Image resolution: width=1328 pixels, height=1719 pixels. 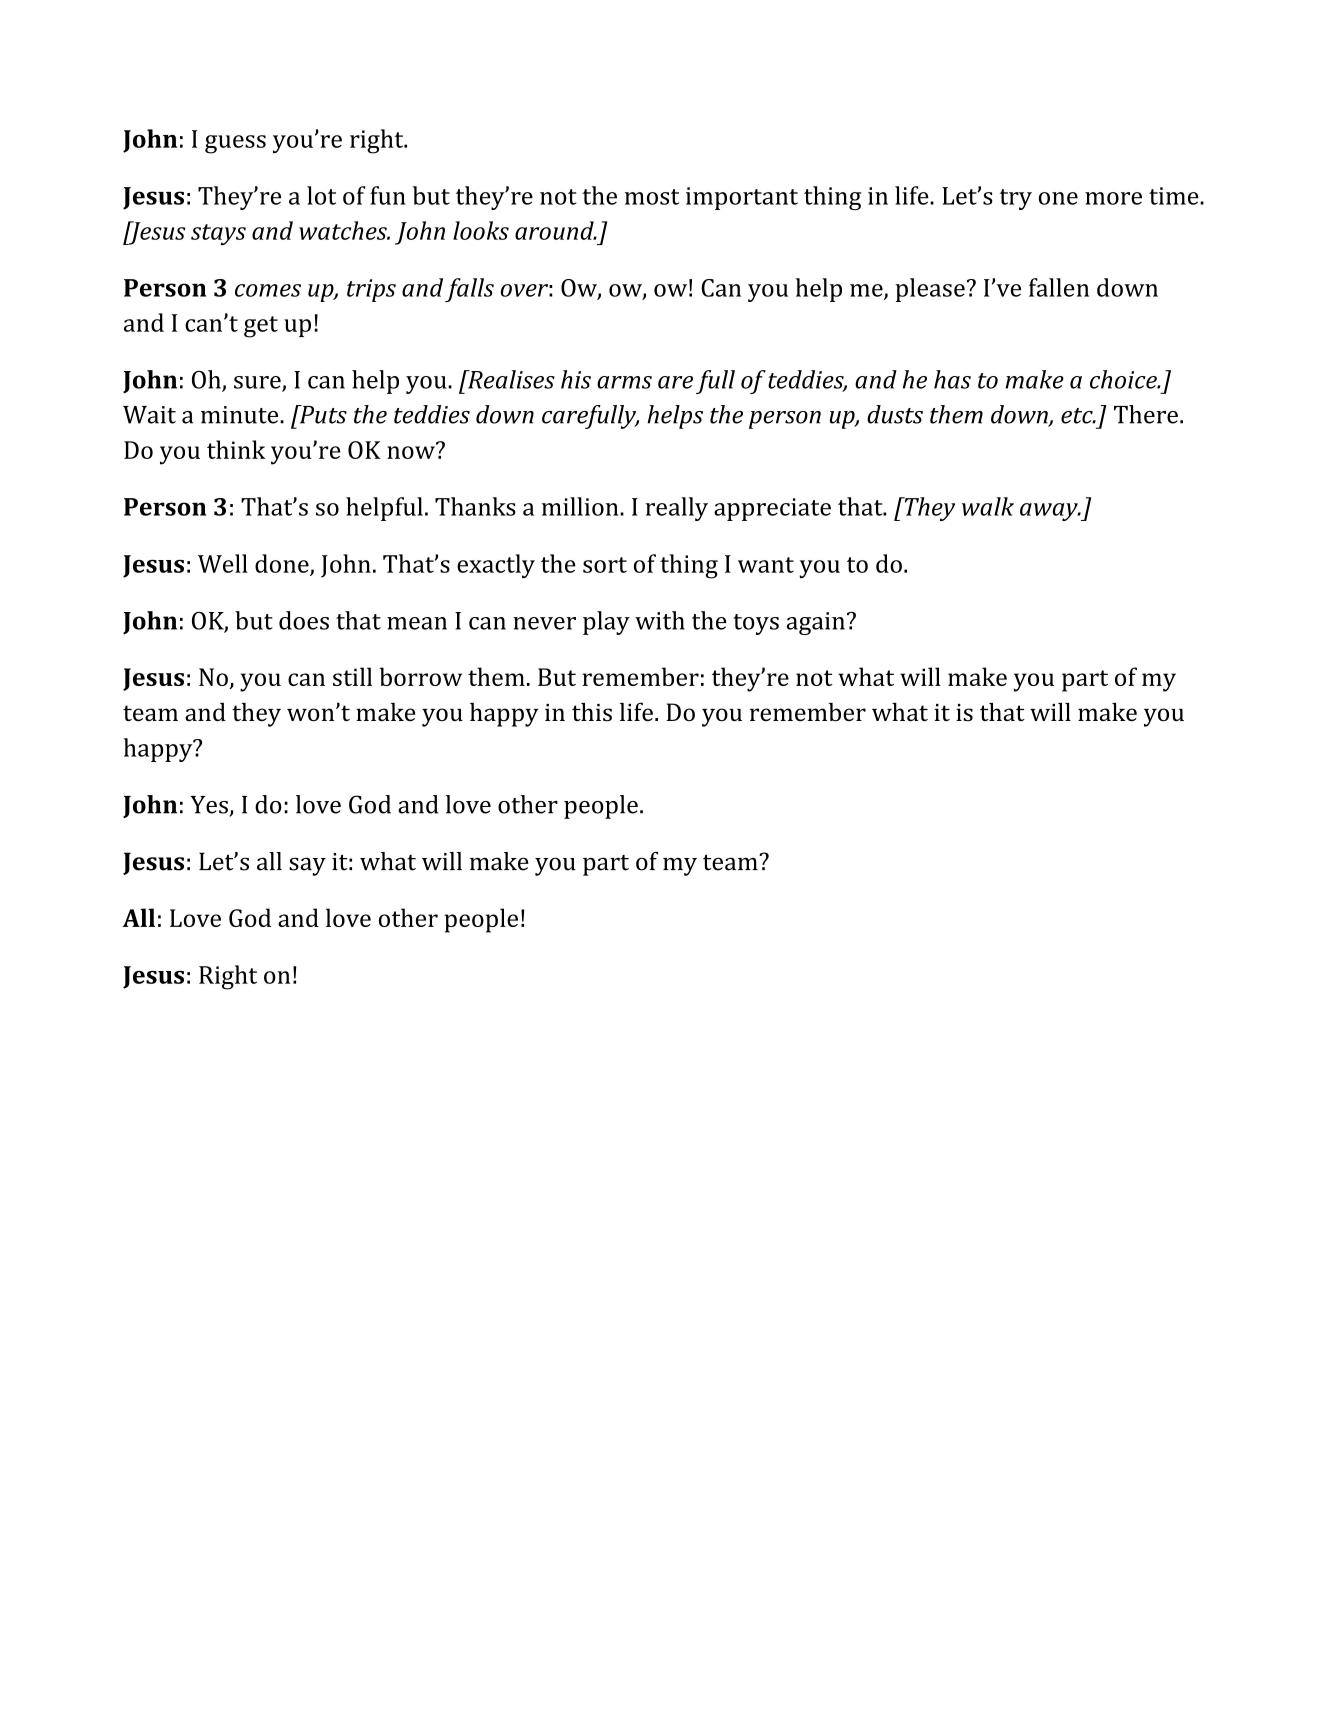 What do you see at coordinates (624, 382) in the screenshot?
I see `arms` at bounding box center [624, 382].
